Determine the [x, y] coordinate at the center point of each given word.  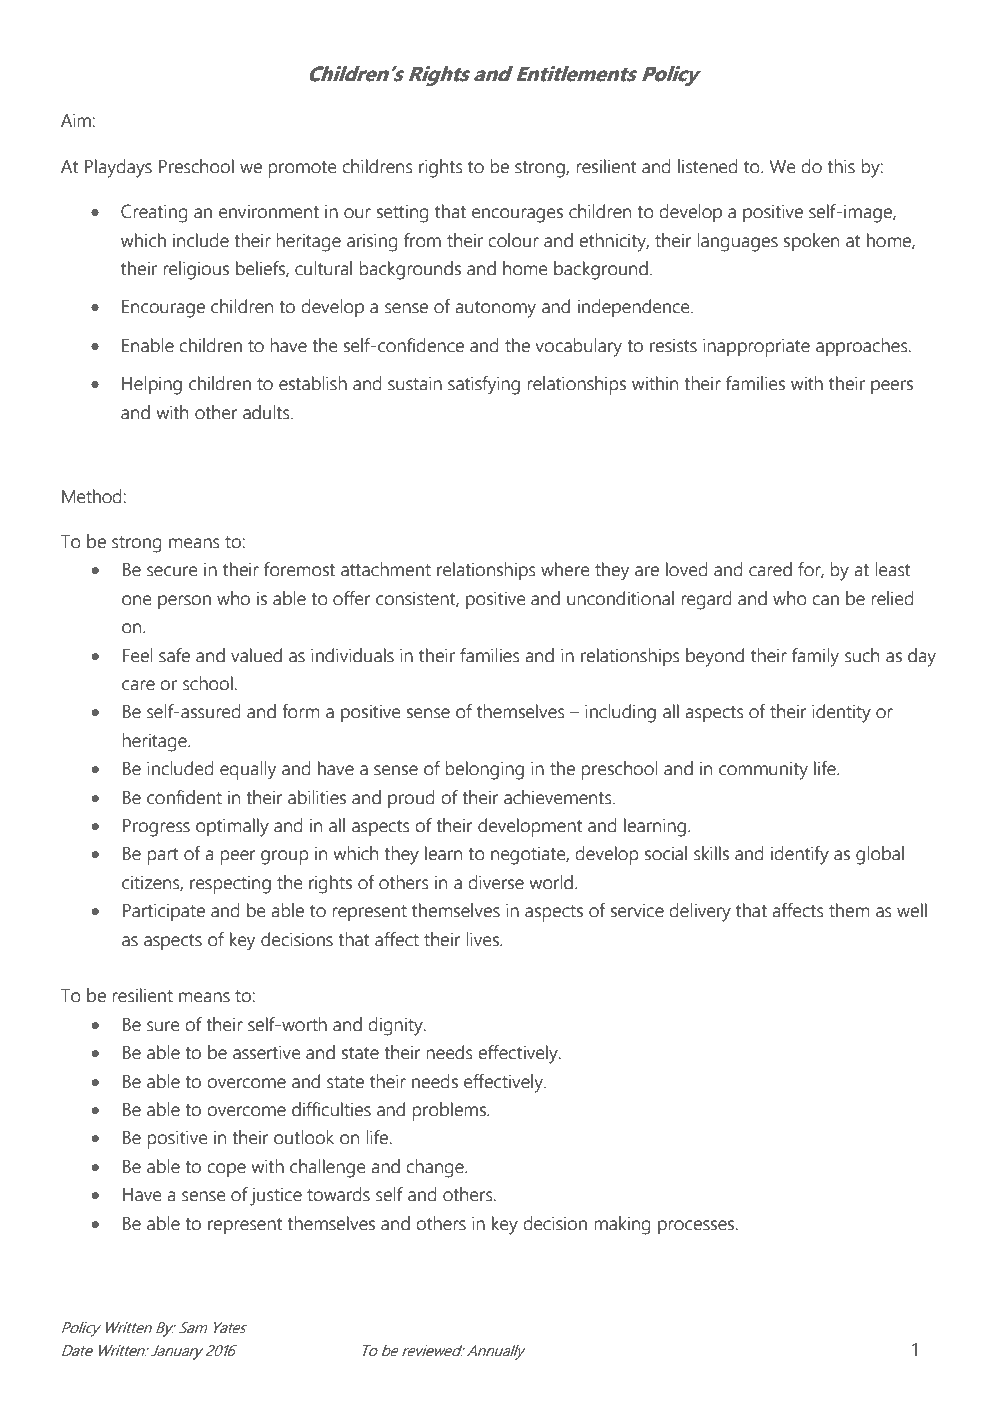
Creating [154, 213]
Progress [156, 828]
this [841, 166]
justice [276, 1196]
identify [800, 855]
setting [403, 213]
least [893, 569]
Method [93, 496]
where [565, 569]
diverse [496, 882]
